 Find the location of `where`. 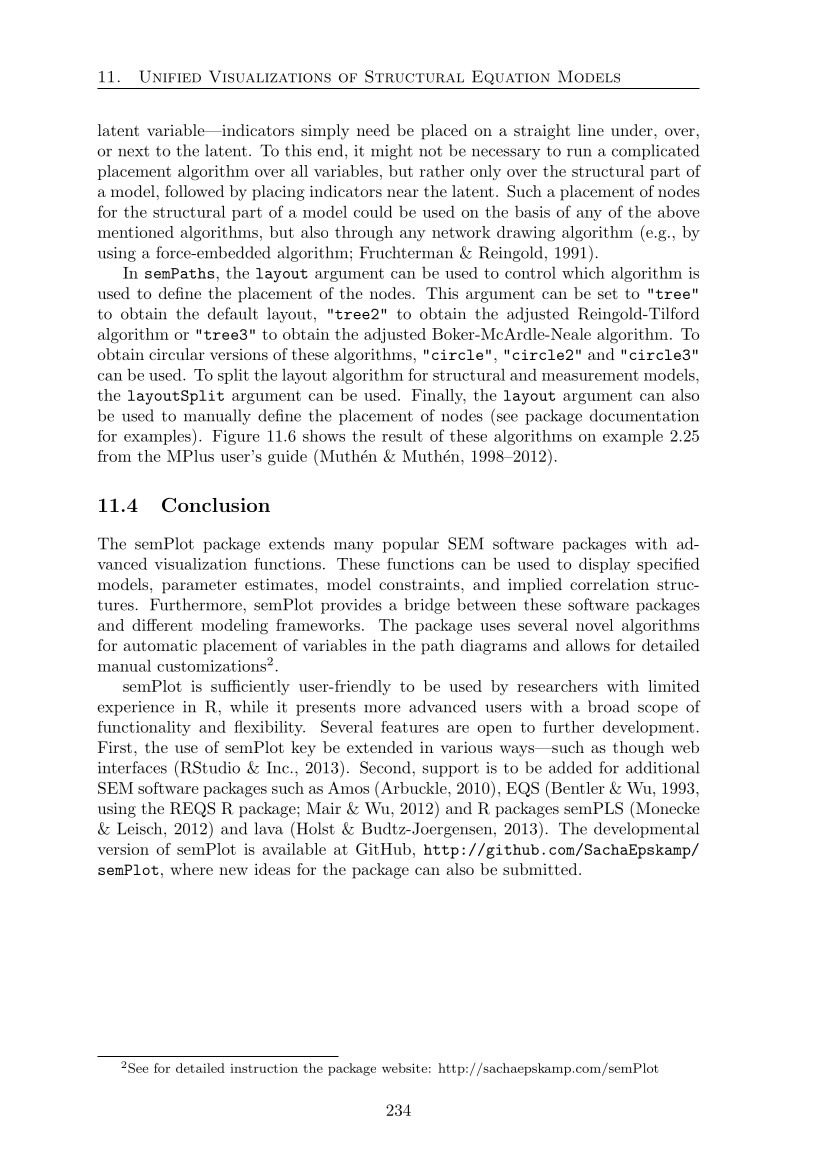

where is located at coordinates (191, 869).
